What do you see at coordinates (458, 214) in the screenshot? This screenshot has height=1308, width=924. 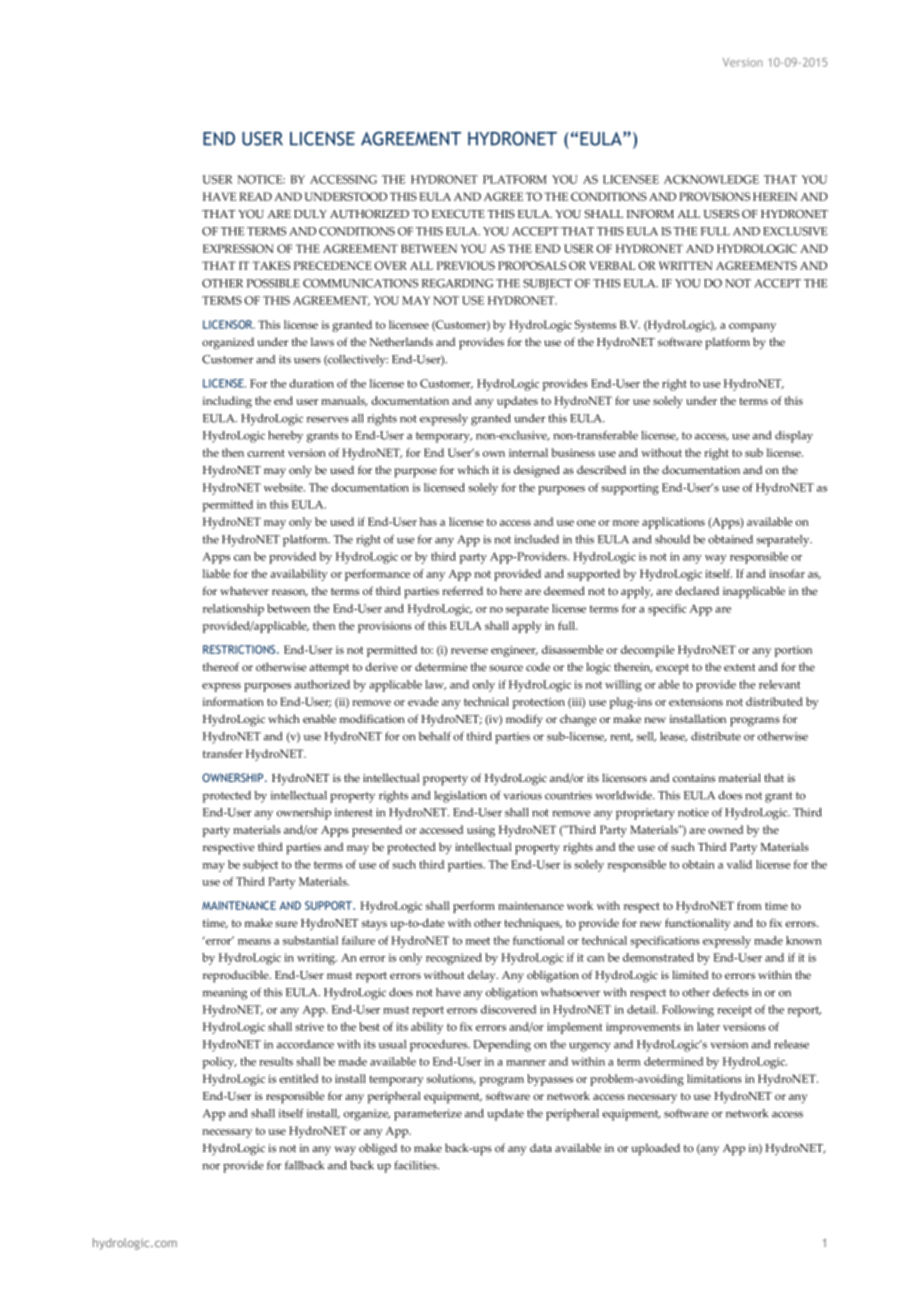 I see `EXECUTE` at bounding box center [458, 214].
